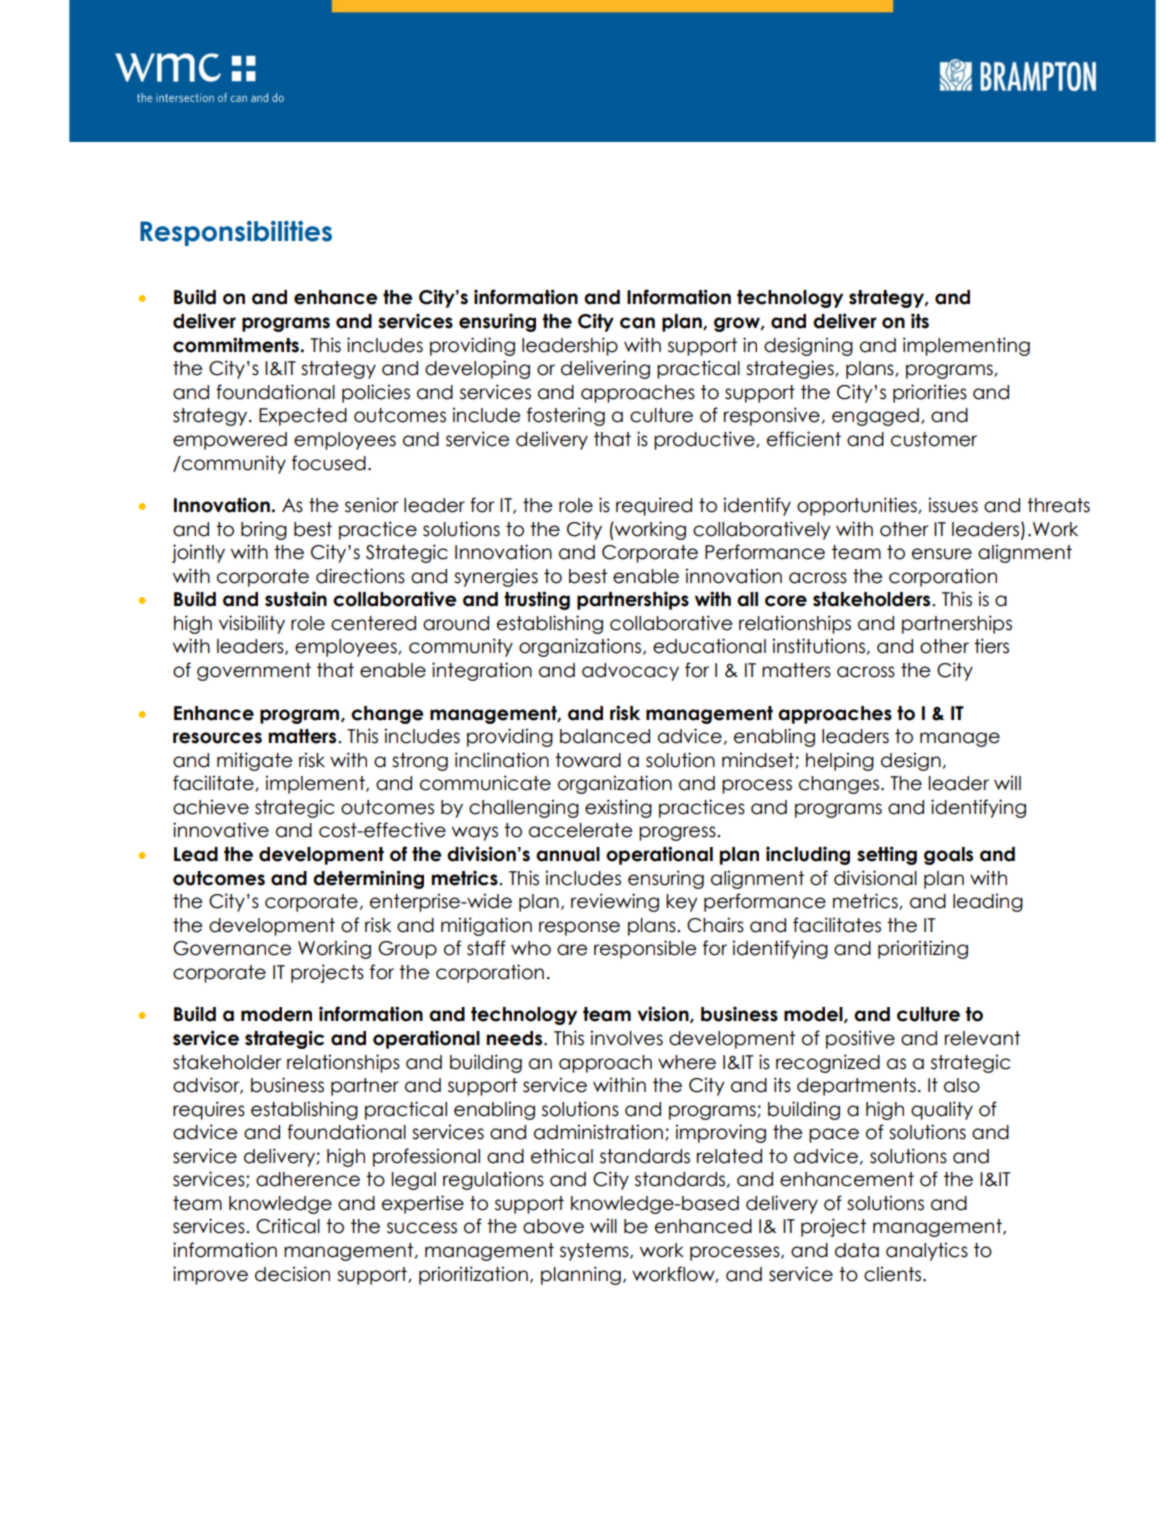 The width and height of the screenshot is (1175, 1521). What do you see at coordinates (236, 233) in the screenshot?
I see `Responsibilities` at bounding box center [236, 233].
